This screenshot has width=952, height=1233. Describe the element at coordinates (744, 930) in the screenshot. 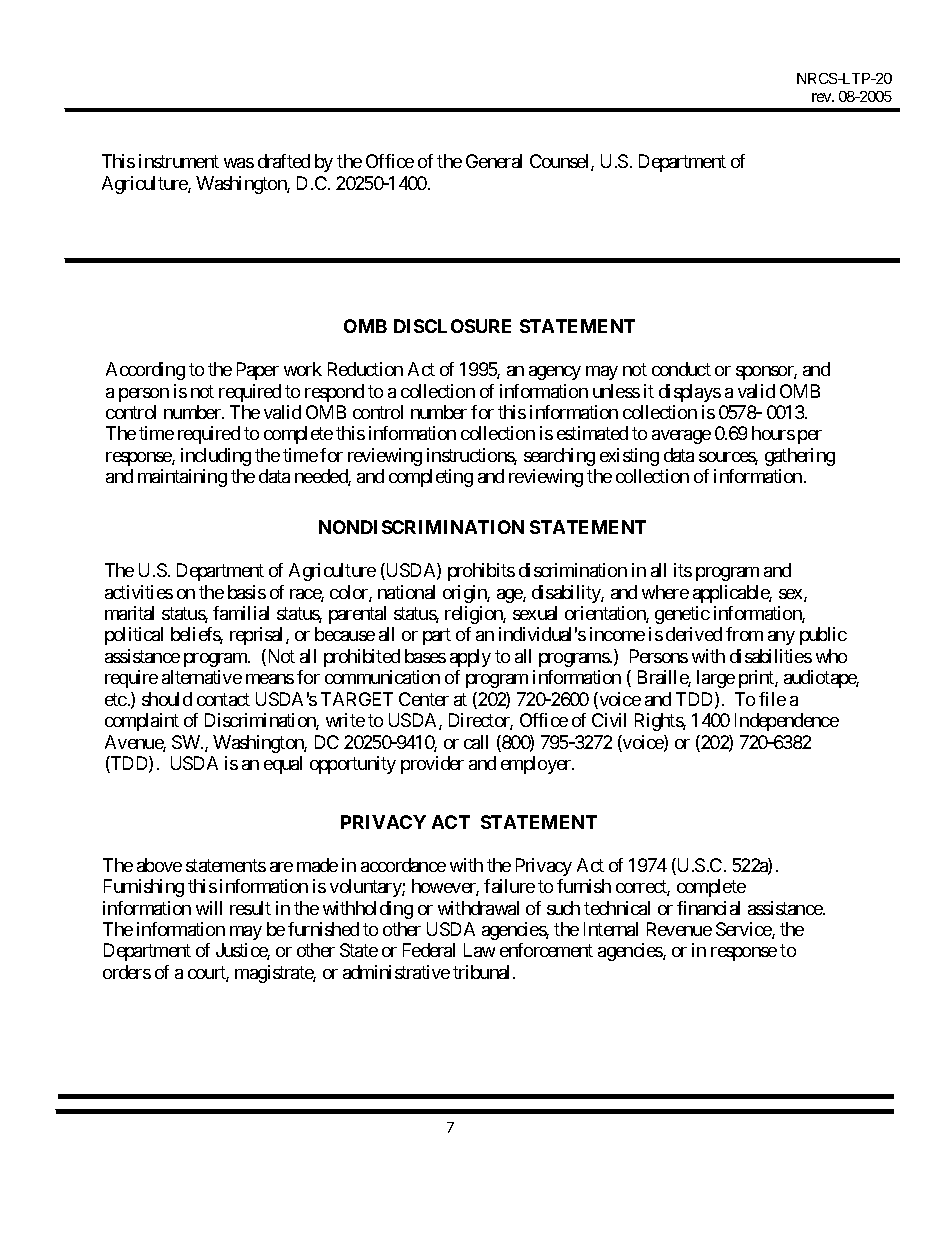

I see `Service` at that location.
